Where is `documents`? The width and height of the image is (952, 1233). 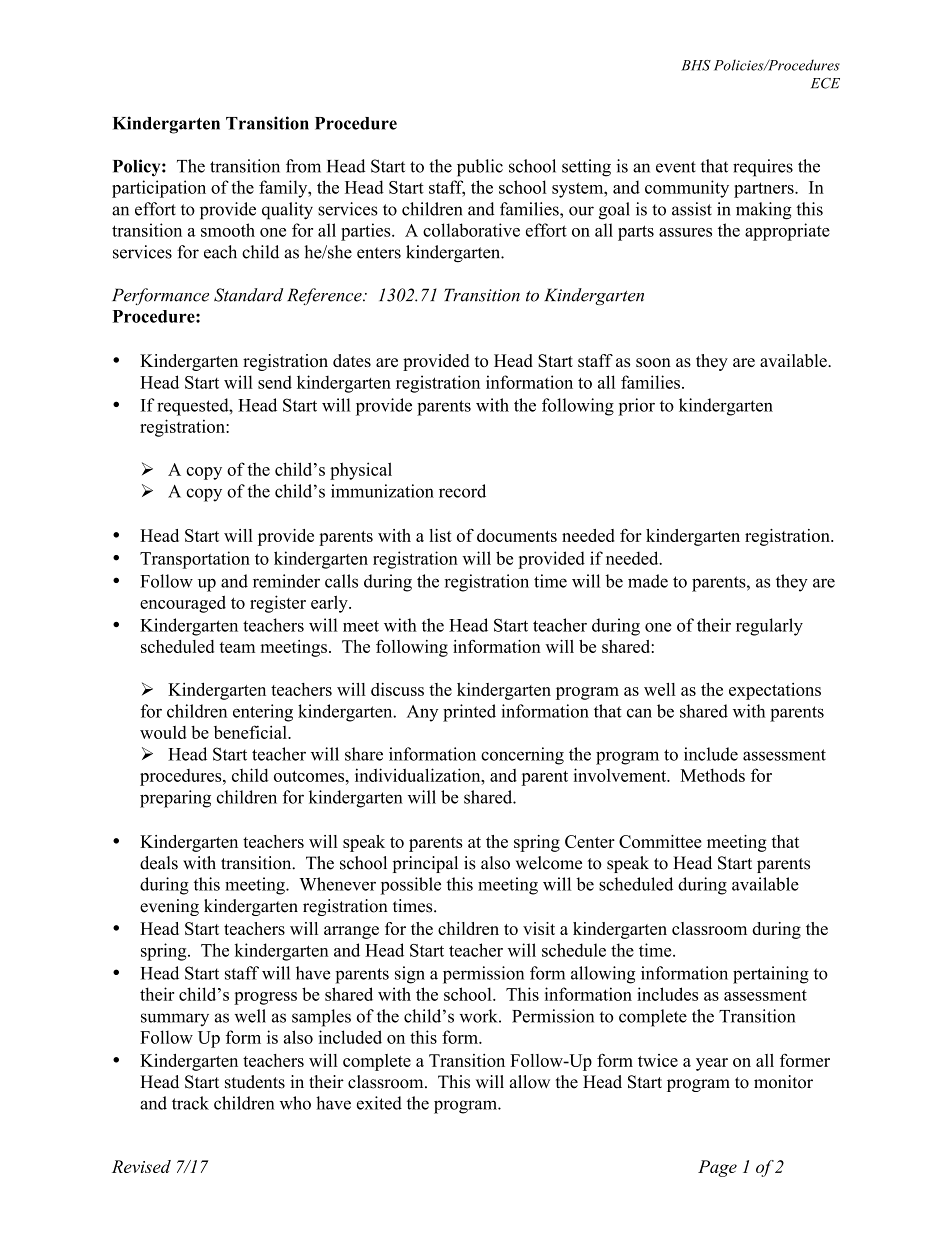
documents is located at coordinates (517, 535).
